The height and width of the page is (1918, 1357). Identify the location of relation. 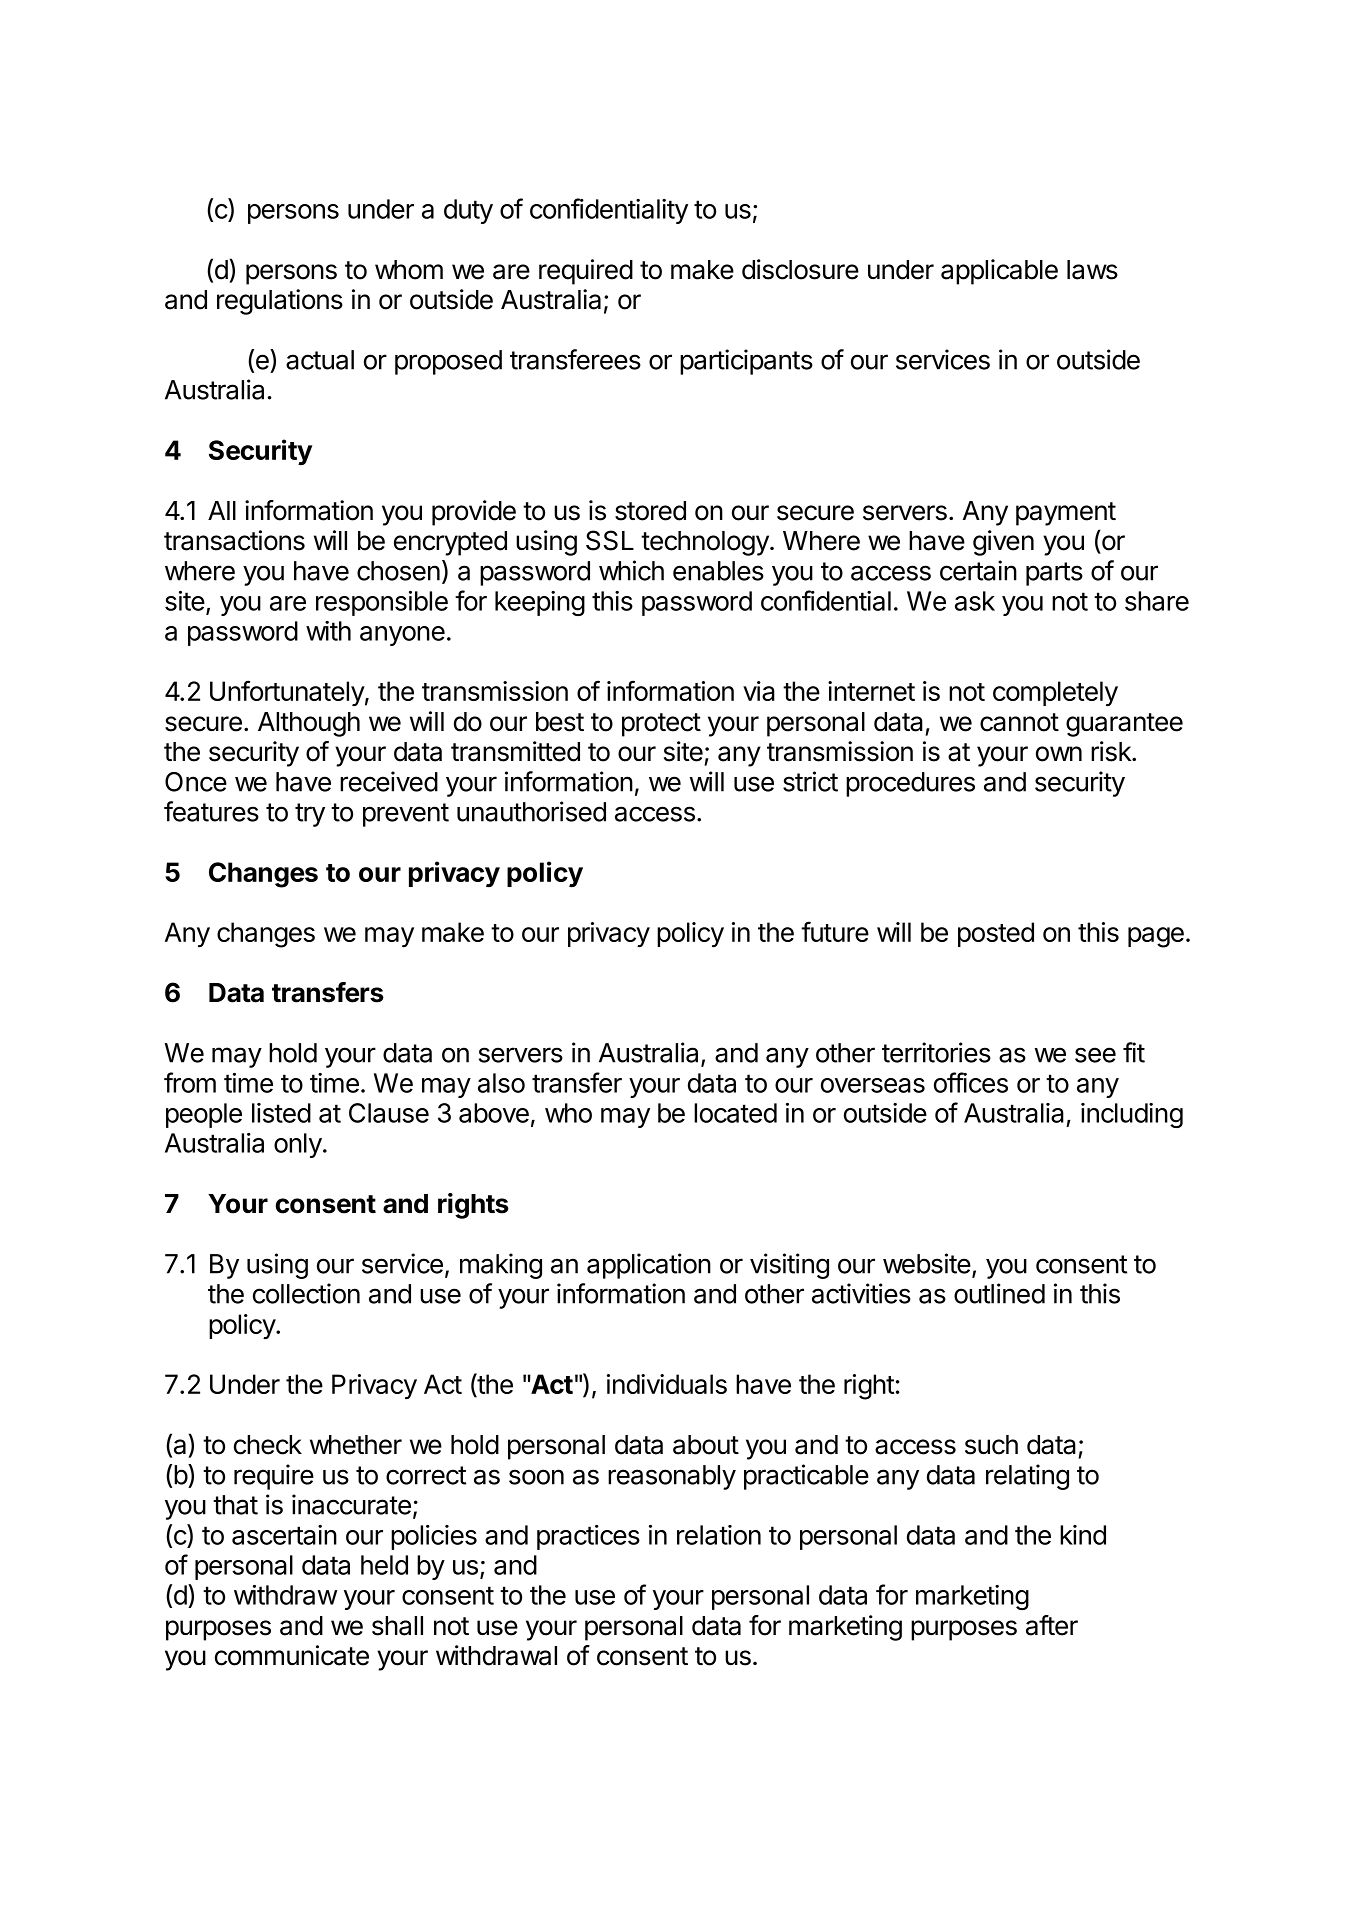
(719, 1535).
